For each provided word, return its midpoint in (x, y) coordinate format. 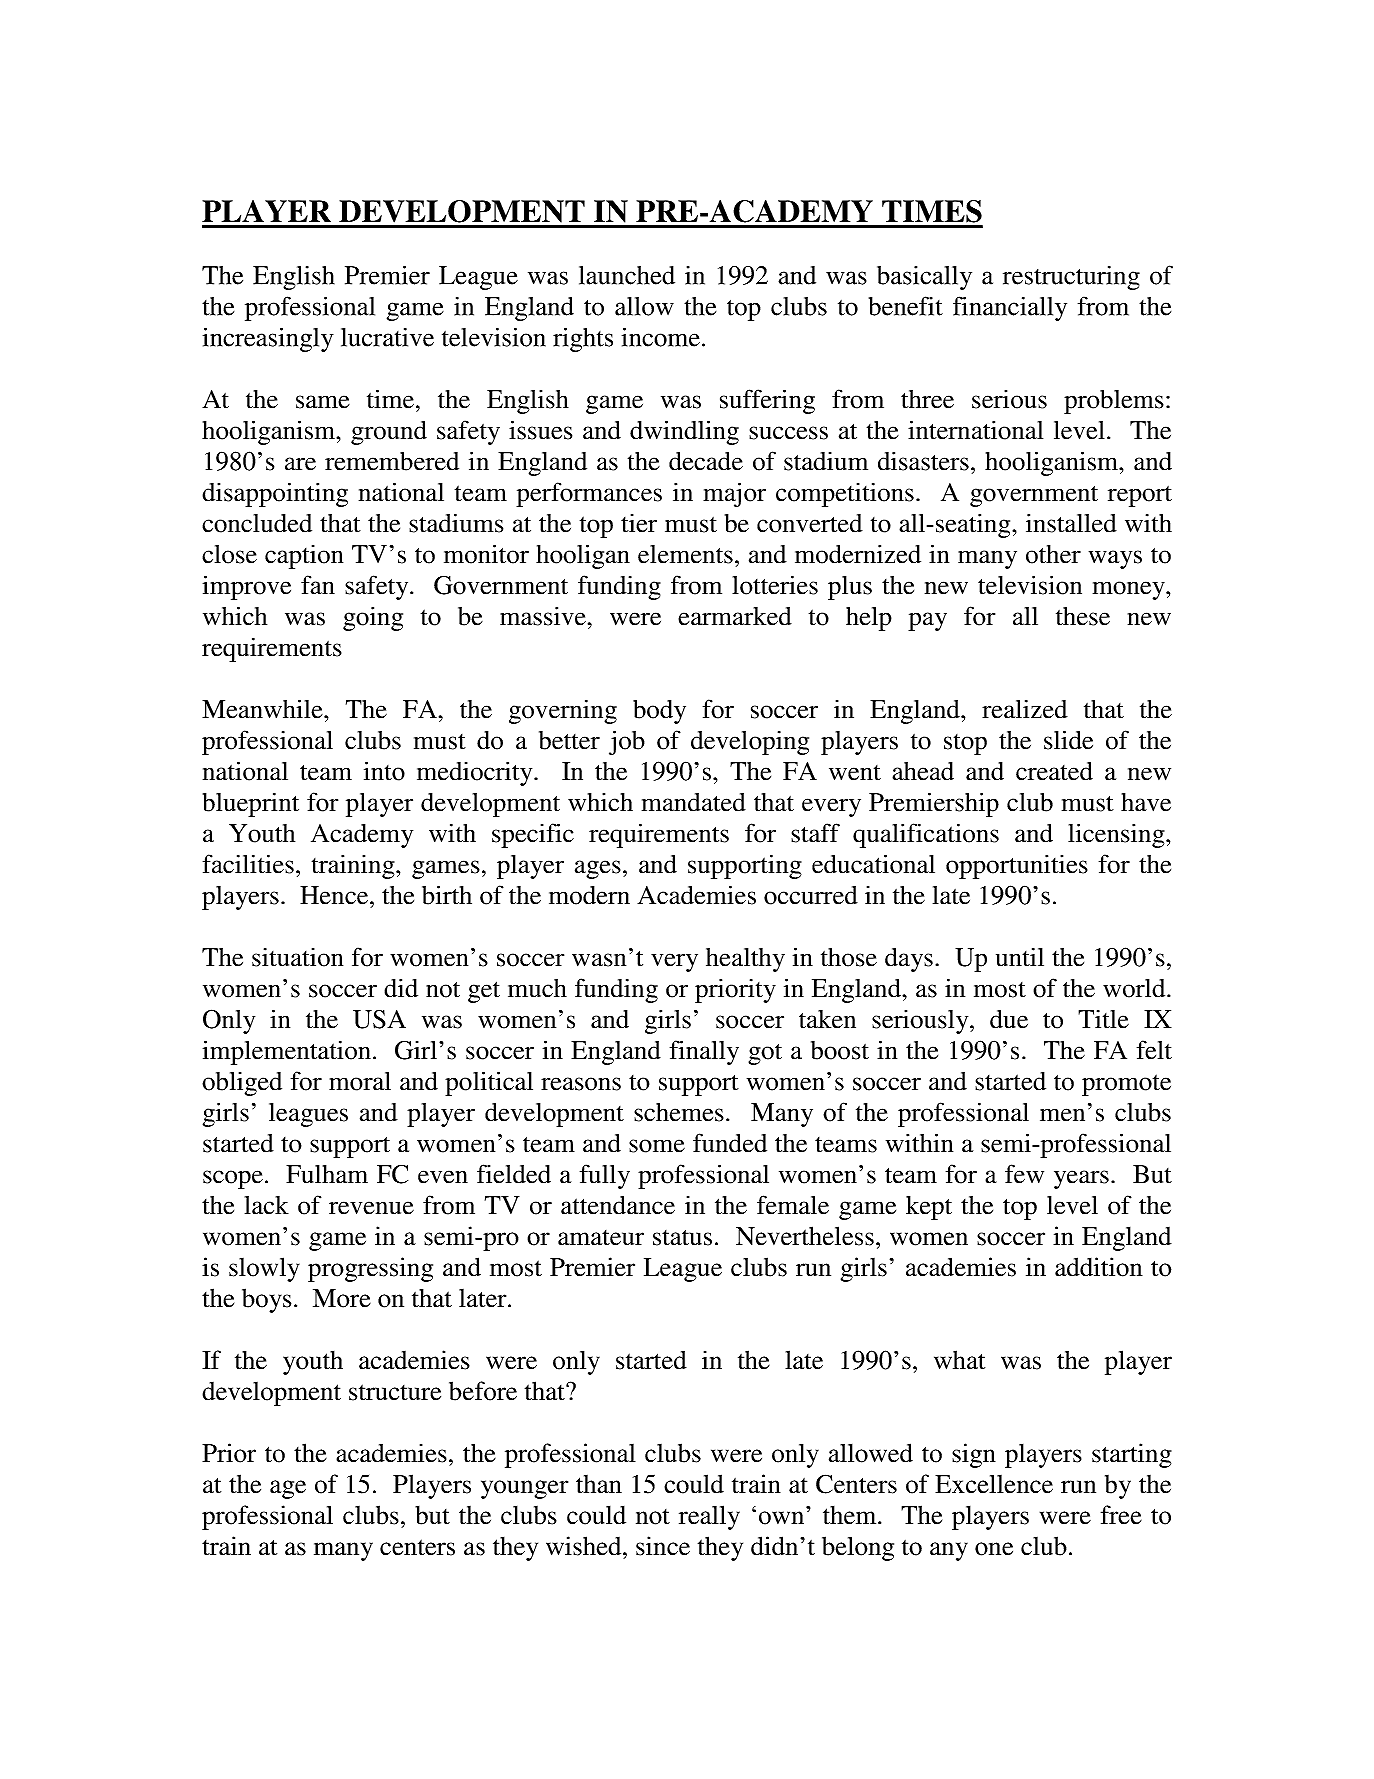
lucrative (387, 337)
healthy (745, 960)
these (1083, 616)
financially (1010, 308)
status (682, 1238)
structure (395, 1392)
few (1024, 1174)
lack (267, 1205)
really (709, 1517)
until (1020, 957)
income (661, 337)
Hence (335, 895)
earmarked (735, 616)
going (373, 618)
